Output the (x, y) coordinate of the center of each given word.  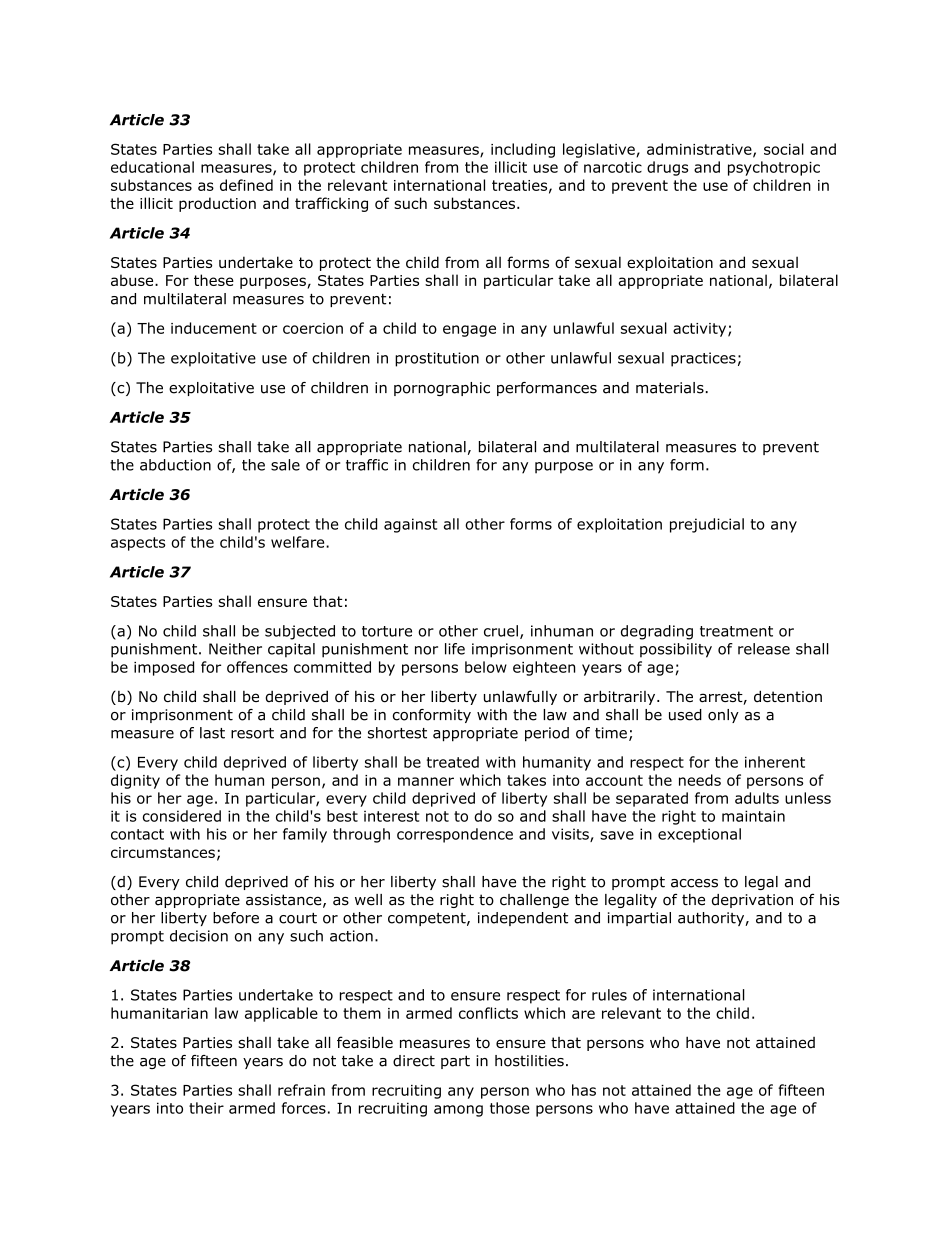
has (584, 1090)
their (206, 1108)
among (458, 1111)
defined (246, 185)
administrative (700, 150)
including (523, 150)
